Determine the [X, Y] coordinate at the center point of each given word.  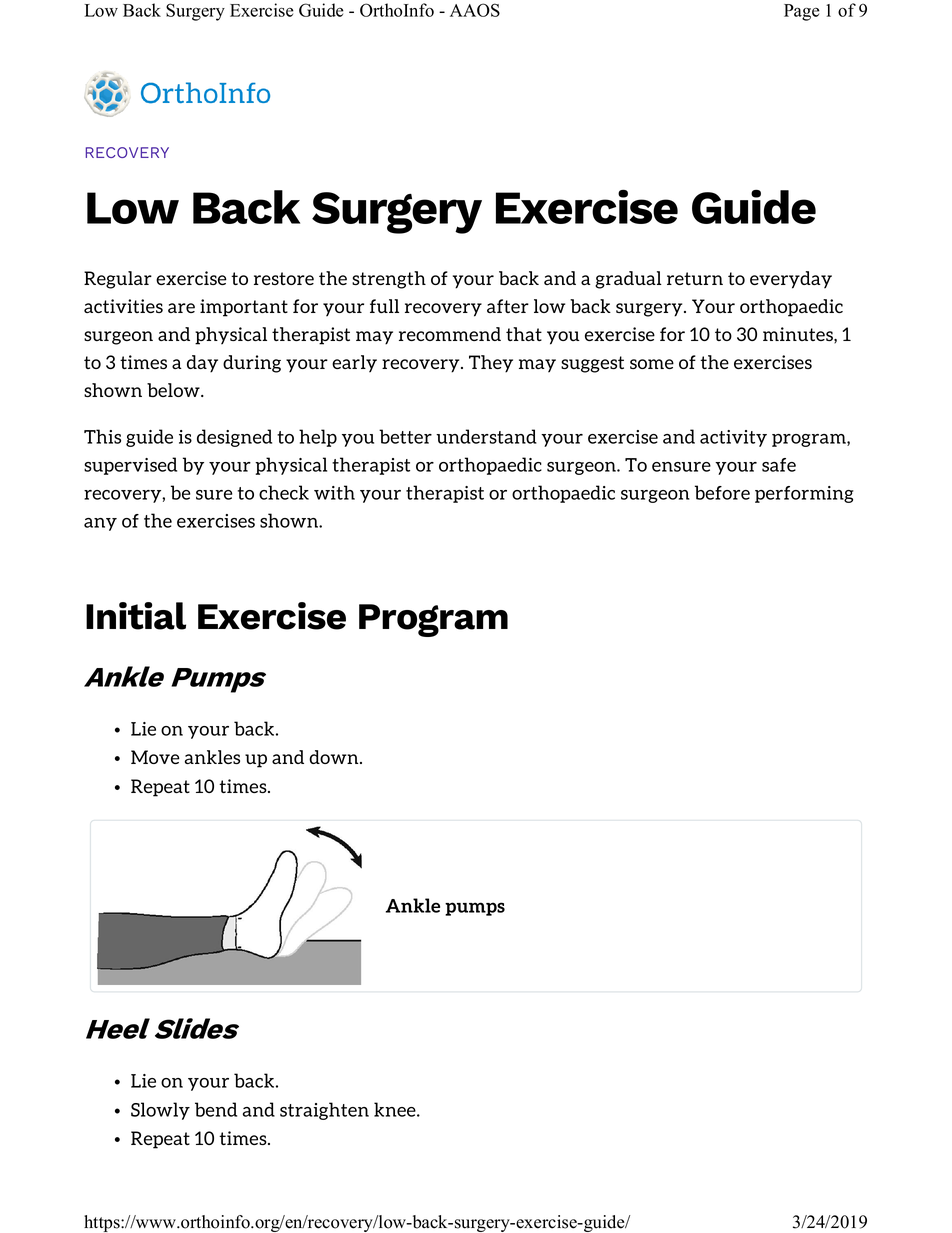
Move [155, 757]
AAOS [475, 10]
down [335, 757]
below [174, 390]
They [491, 364]
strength [389, 280]
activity [733, 438]
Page [802, 12]
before [722, 492]
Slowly [160, 1111]
